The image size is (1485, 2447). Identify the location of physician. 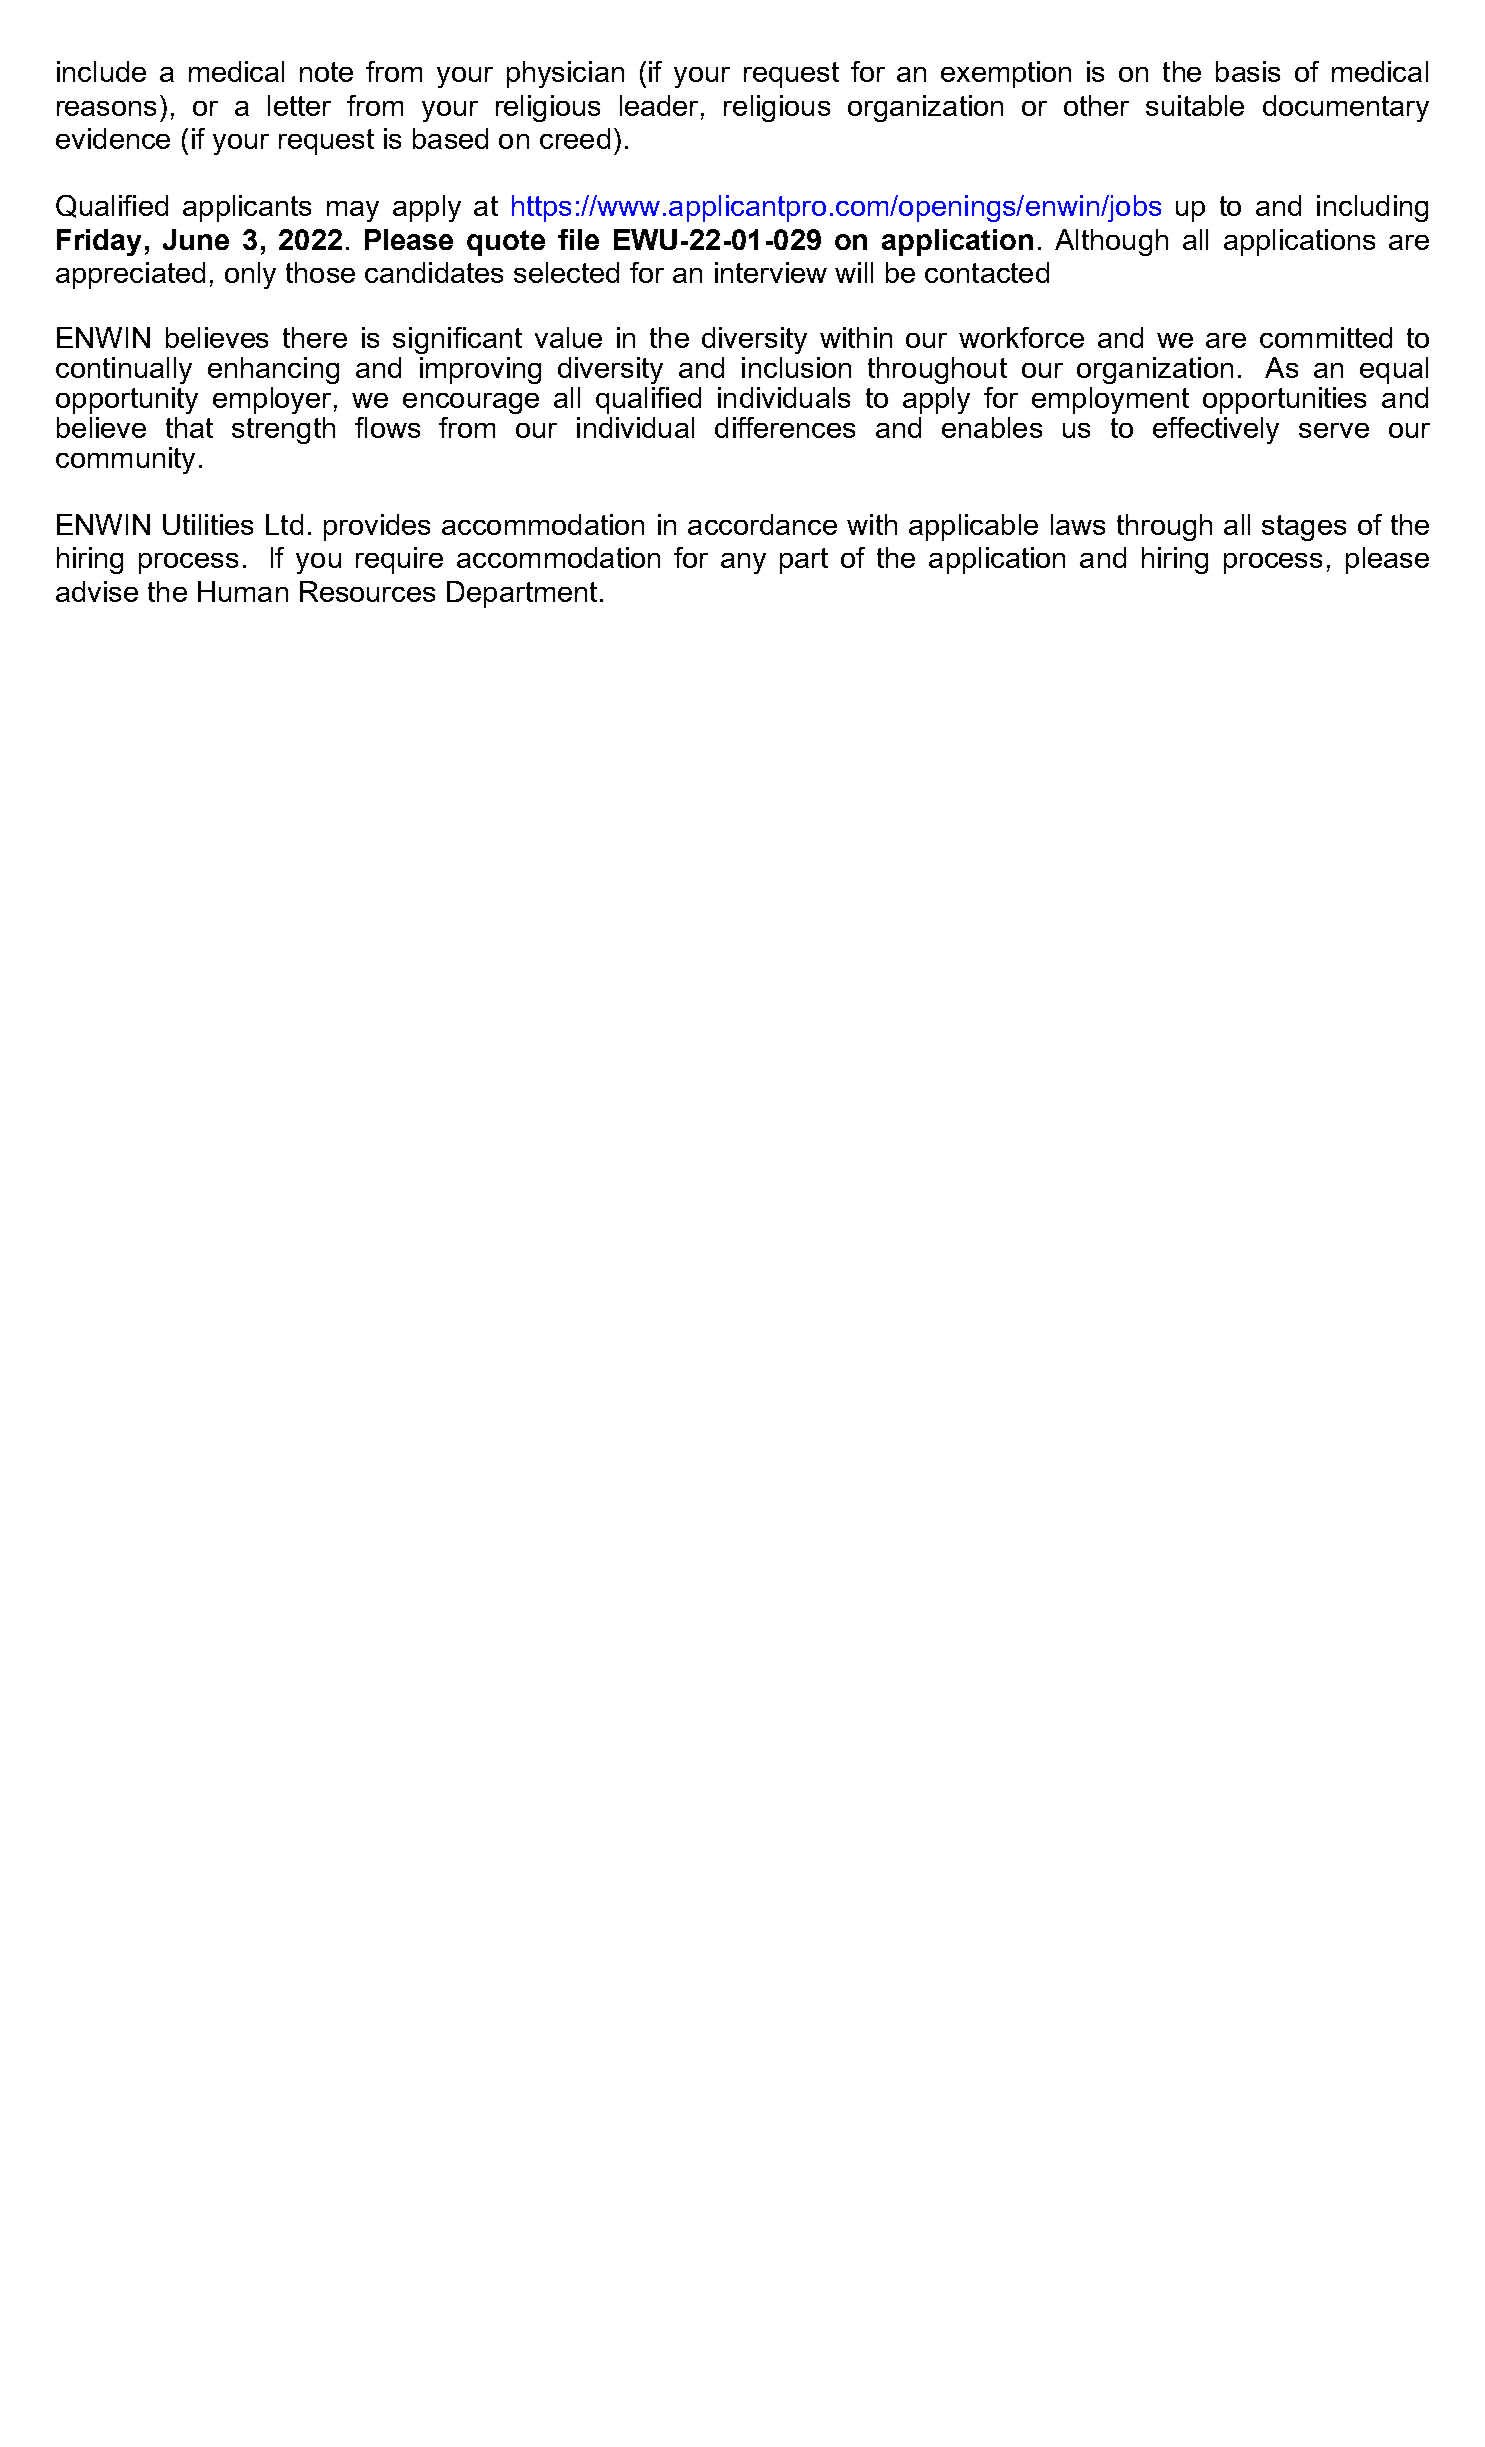
(565, 74).
